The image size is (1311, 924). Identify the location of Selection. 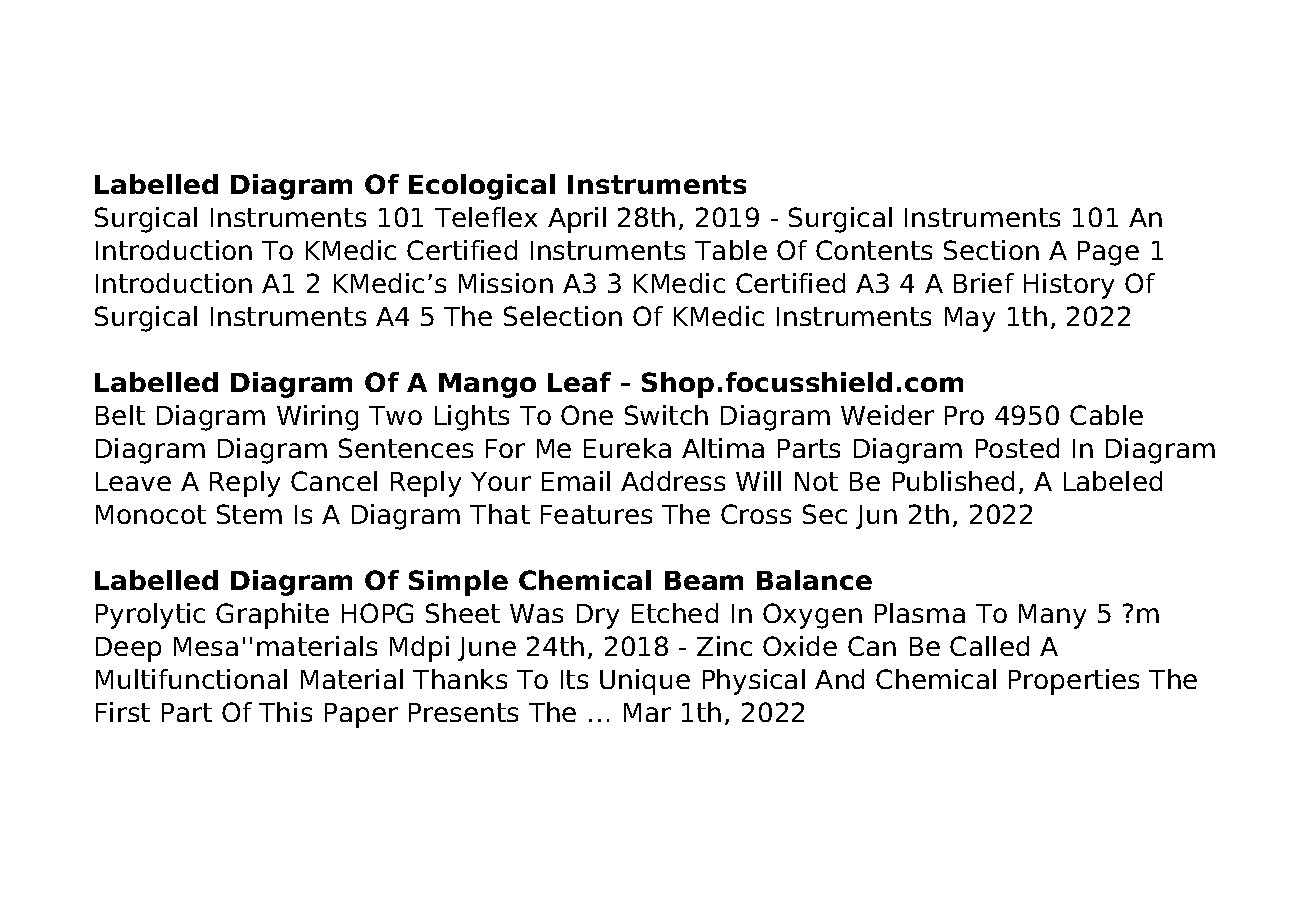
(563, 316).
